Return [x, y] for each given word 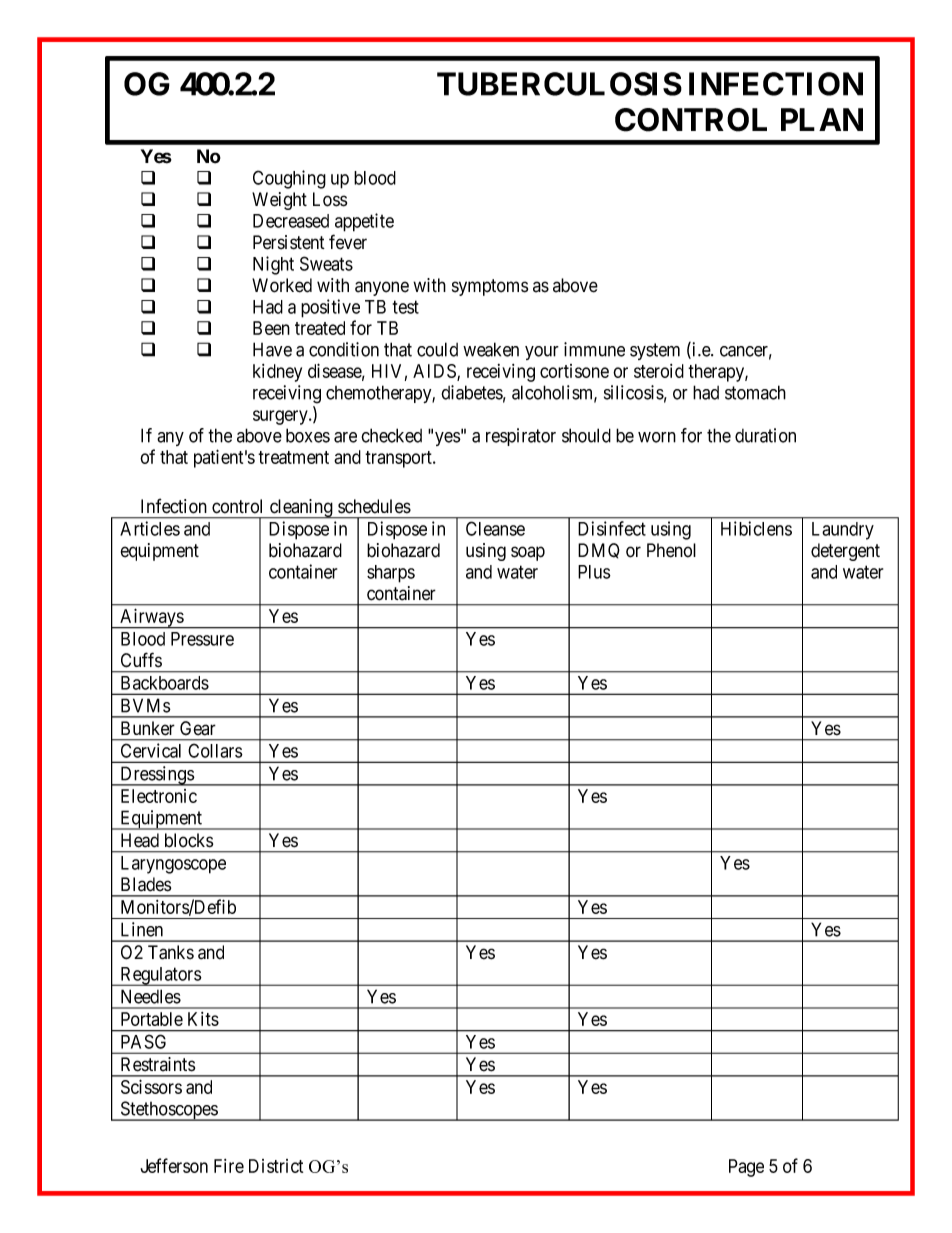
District [276, 1166]
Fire [229, 1166]
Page [746, 1168]
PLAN [822, 119]
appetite [364, 222]
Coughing [289, 179]
